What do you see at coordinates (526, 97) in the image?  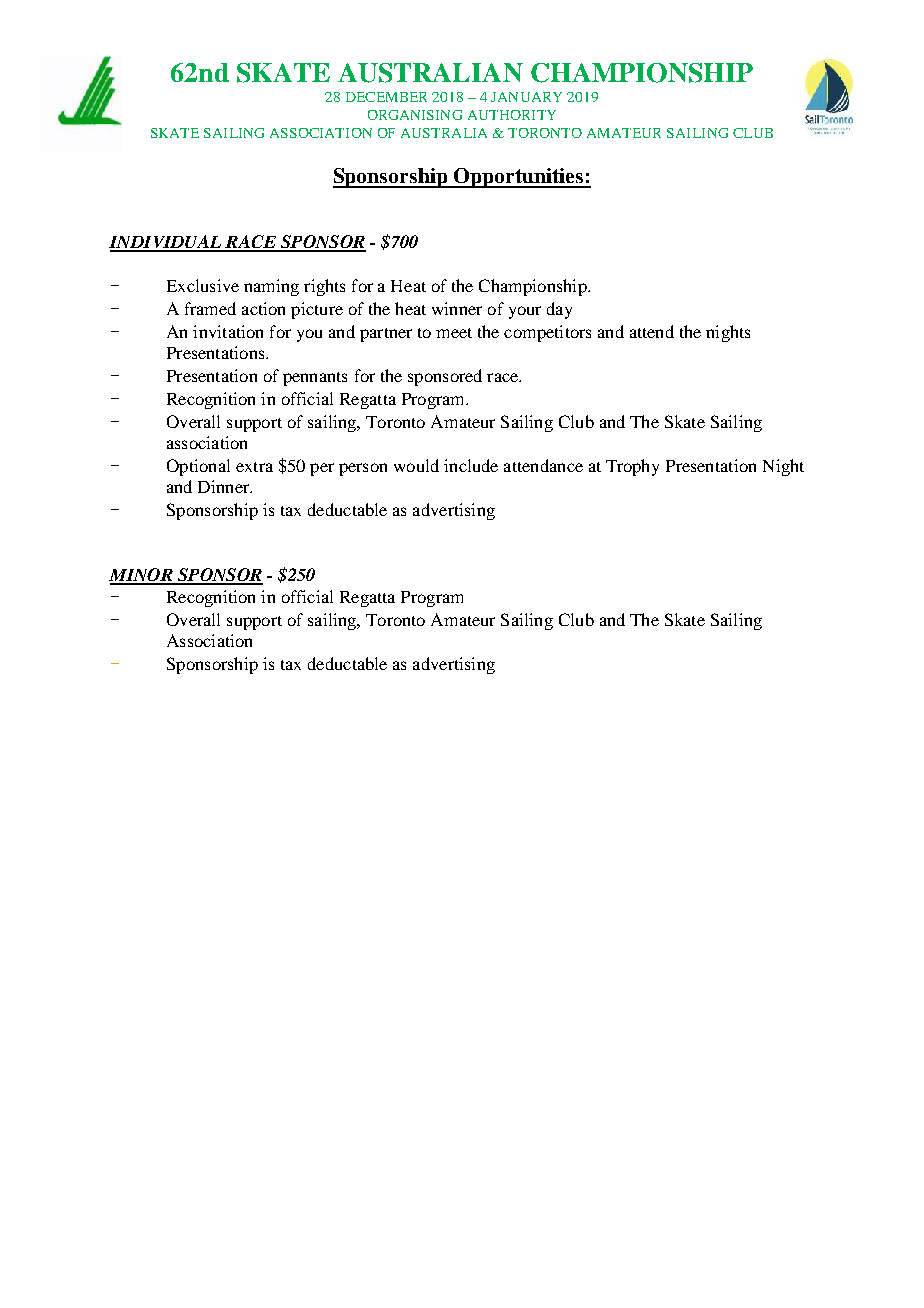 I see `JANUARY` at bounding box center [526, 97].
